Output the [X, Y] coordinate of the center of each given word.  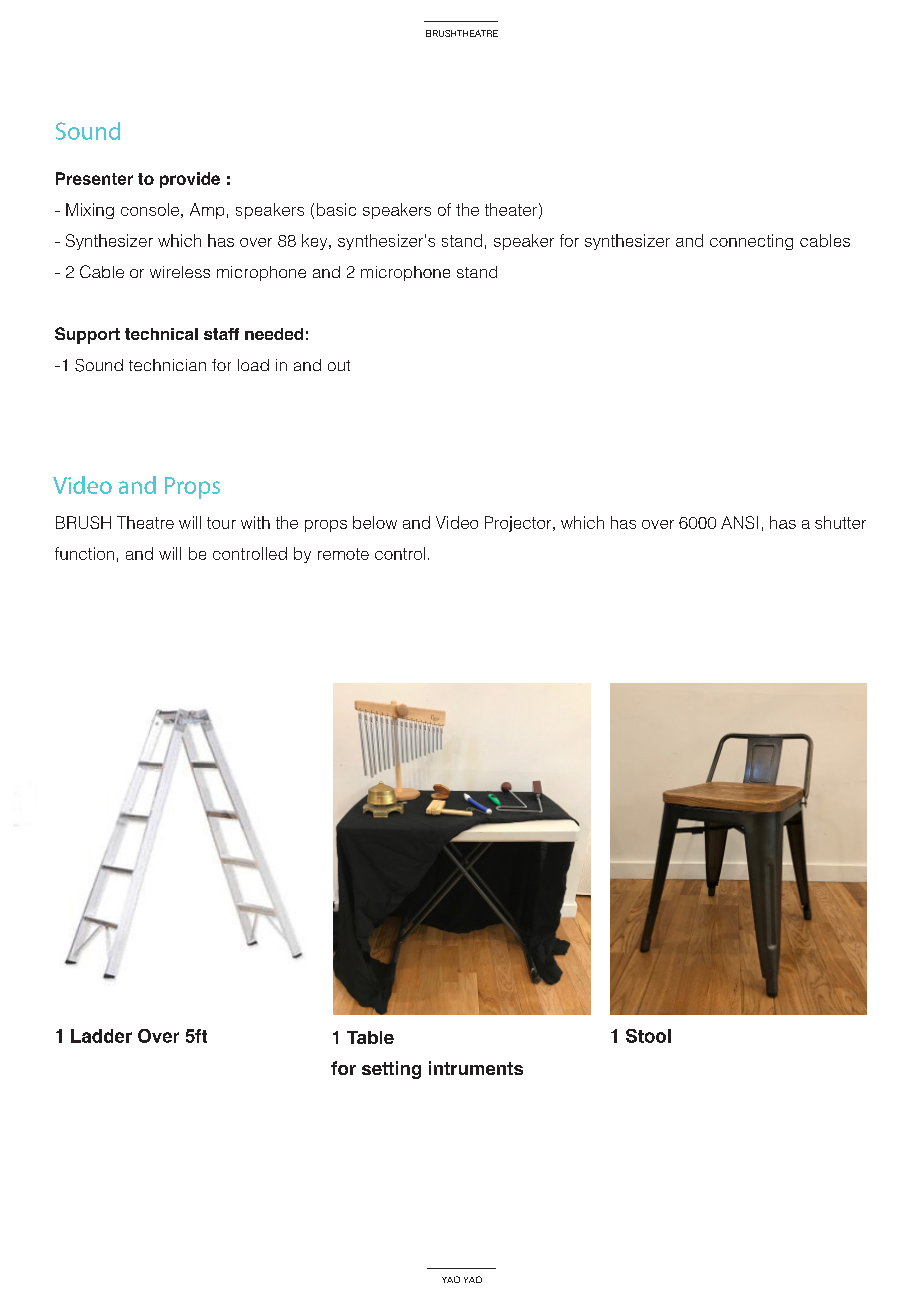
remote [343, 554]
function [84, 553]
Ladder [101, 1036]
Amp [207, 211]
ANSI [739, 522]
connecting [751, 242]
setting [391, 1070]
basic [336, 209]
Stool [648, 1036]
